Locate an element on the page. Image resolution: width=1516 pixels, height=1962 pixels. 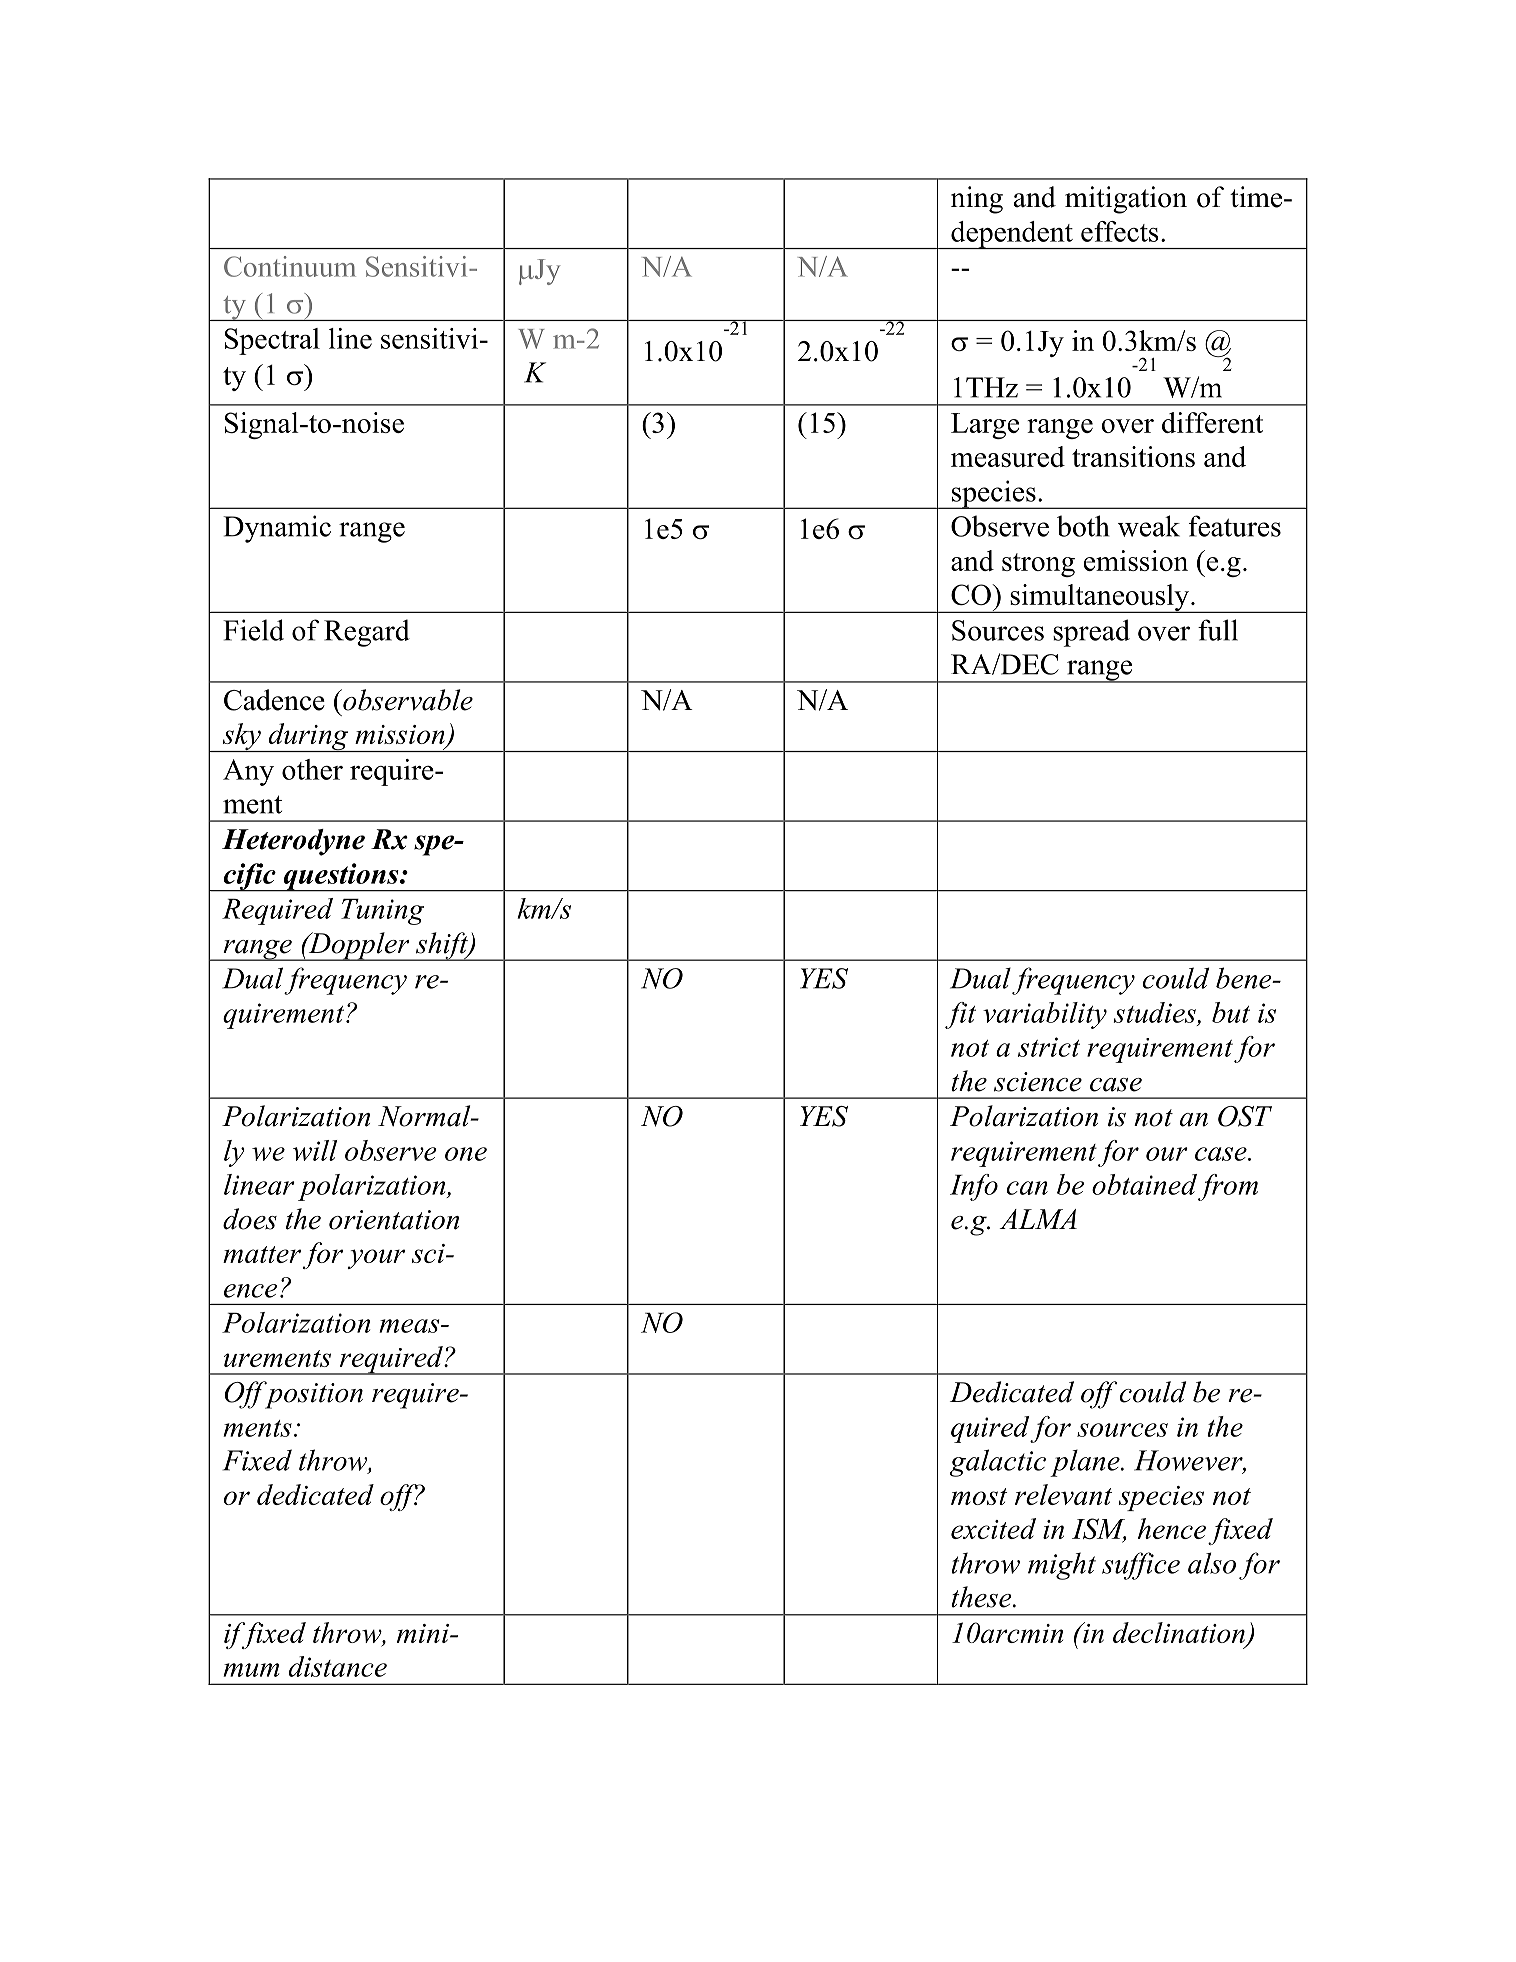
Large is located at coordinates (985, 426).
